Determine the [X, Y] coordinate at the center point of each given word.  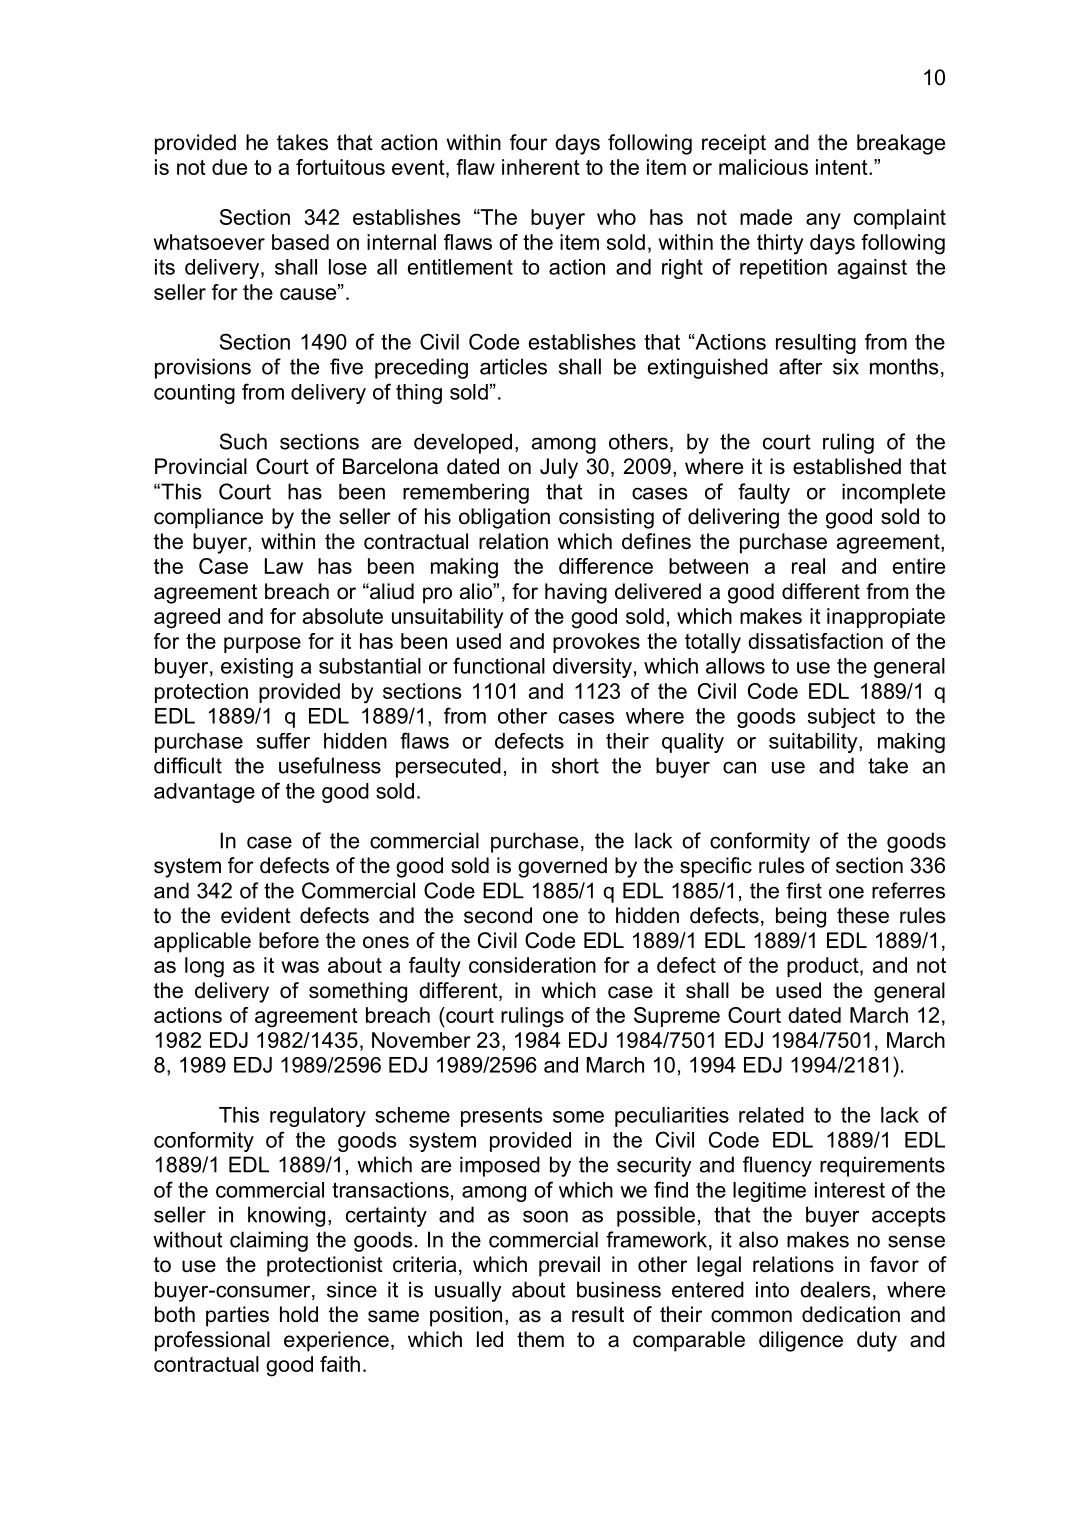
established [847, 466]
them [540, 1339]
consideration [532, 965]
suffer [283, 741]
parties [237, 1316]
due [229, 167]
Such [243, 441]
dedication [851, 1314]
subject [841, 718]
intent [843, 167]
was [300, 967]
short [575, 765]
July [559, 468]
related [771, 1115]
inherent [541, 167]
